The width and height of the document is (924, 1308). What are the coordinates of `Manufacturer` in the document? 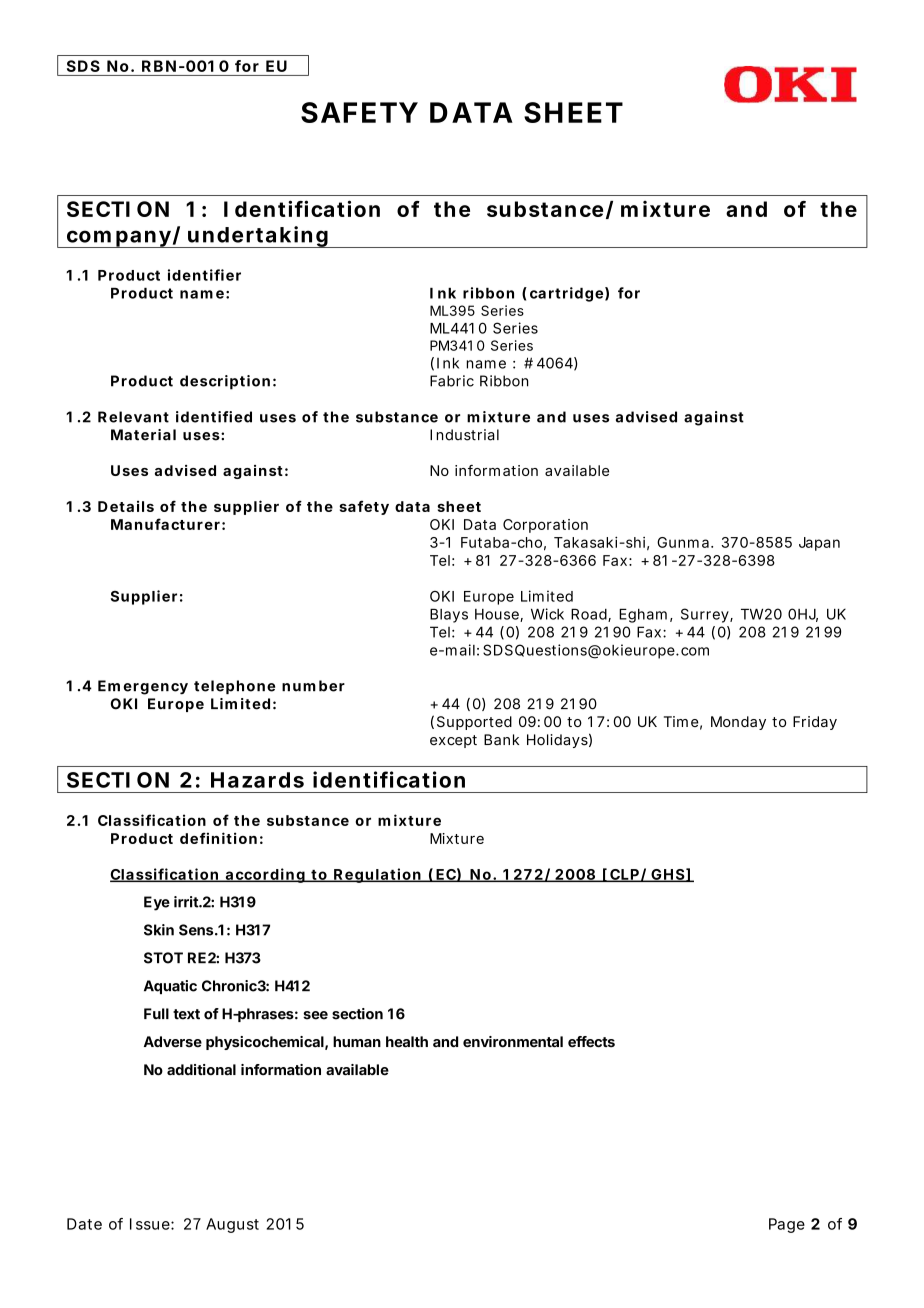 It's located at (165, 524).
